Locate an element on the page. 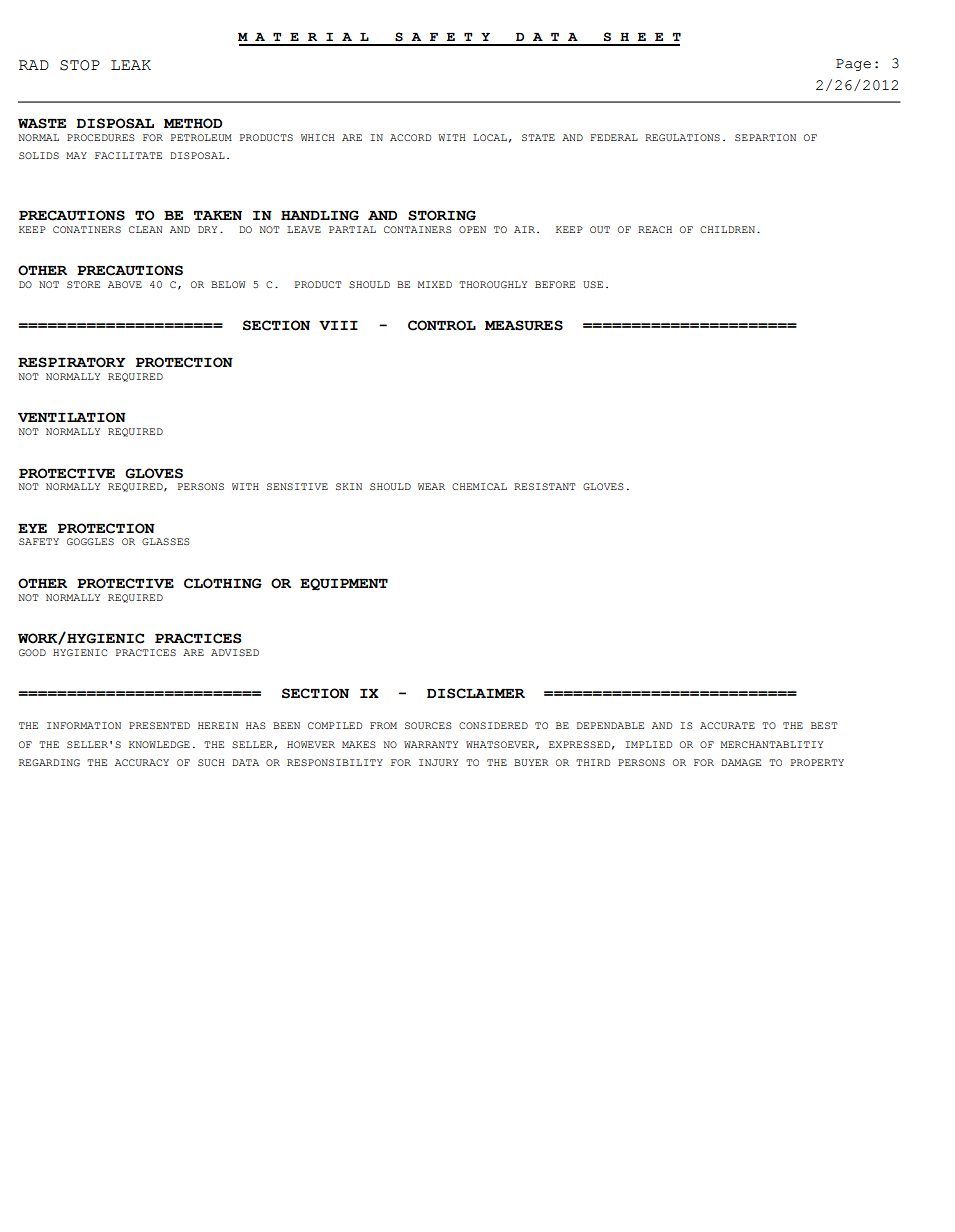 The height and width of the document is (1232, 955). WEAR is located at coordinates (431, 486).
